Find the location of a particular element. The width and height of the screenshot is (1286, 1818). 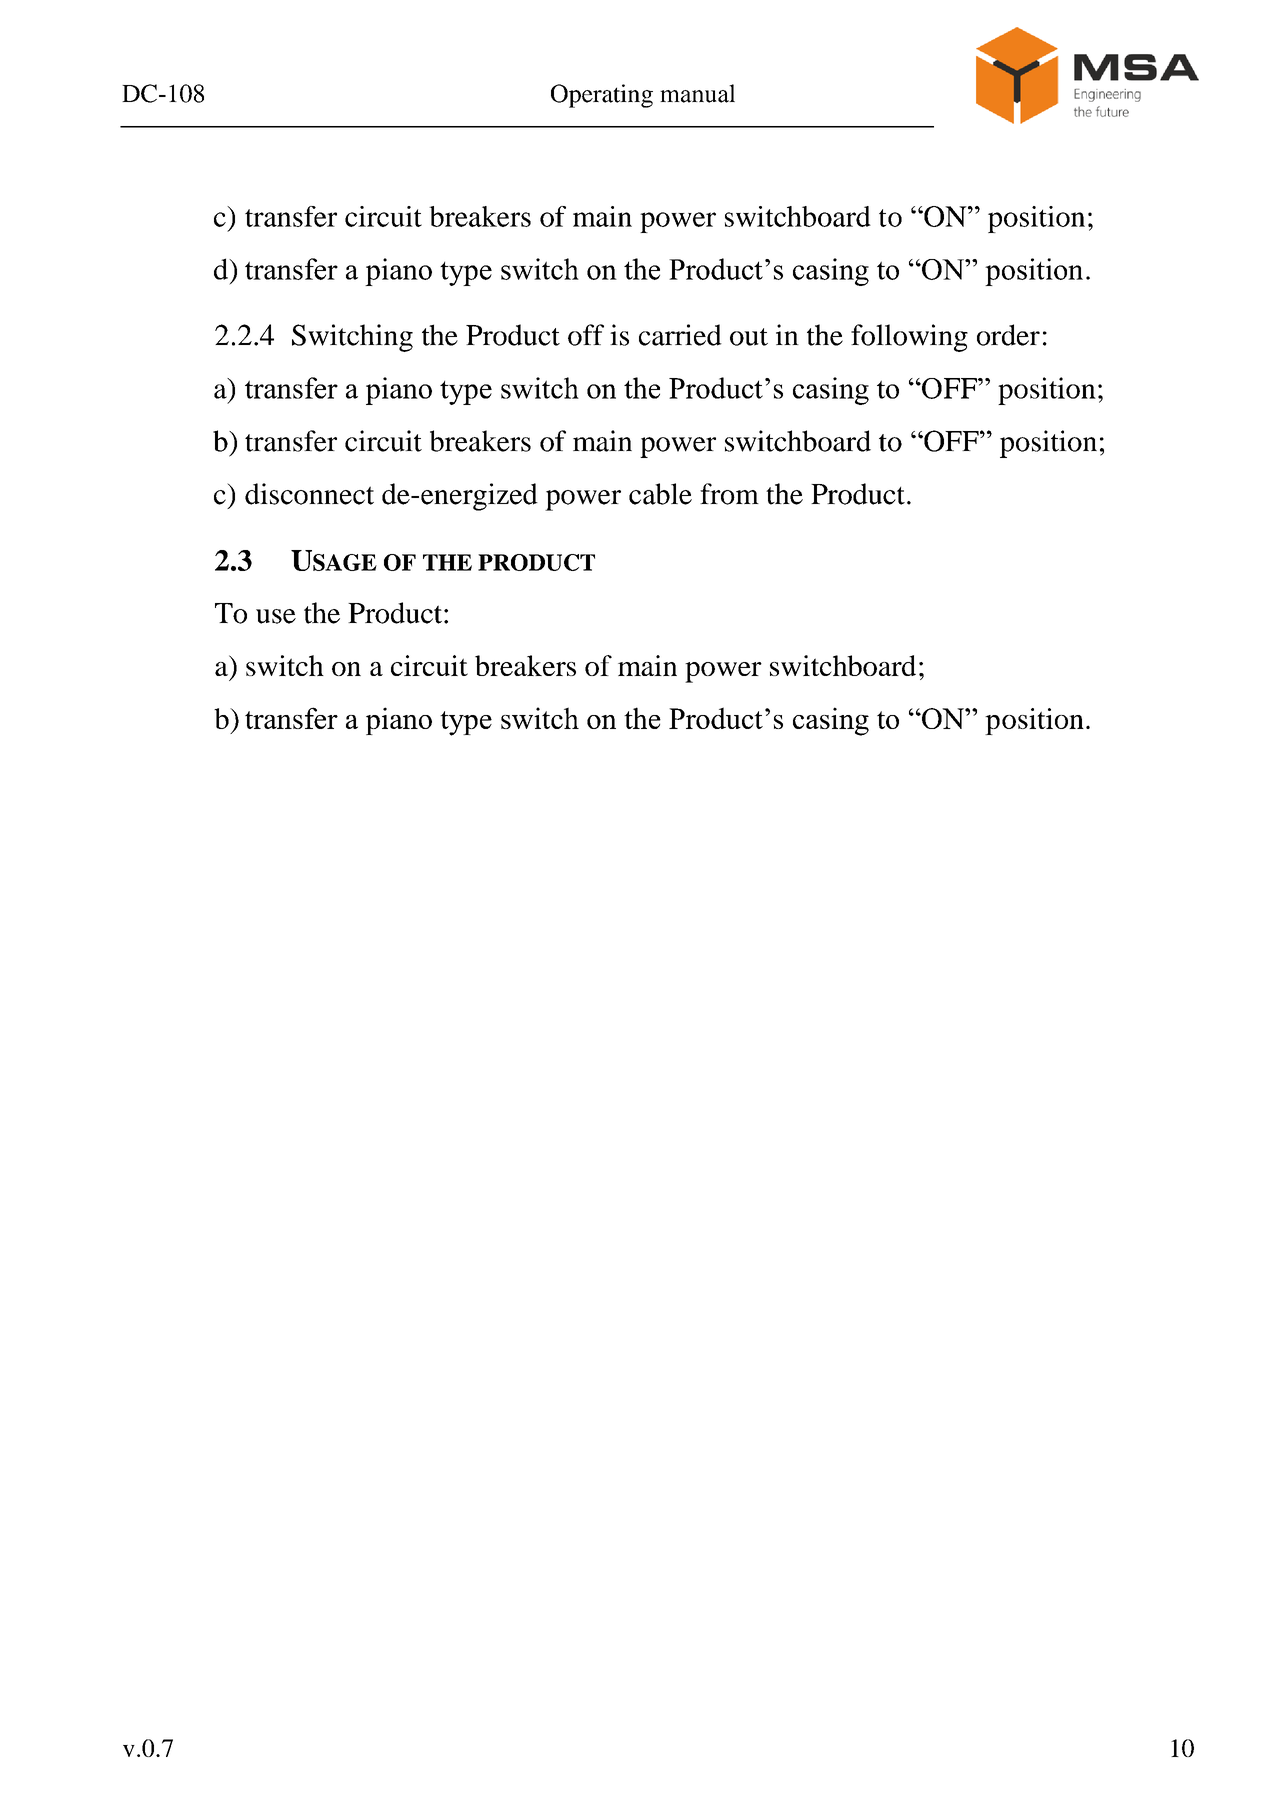

following is located at coordinates (909, 338).
